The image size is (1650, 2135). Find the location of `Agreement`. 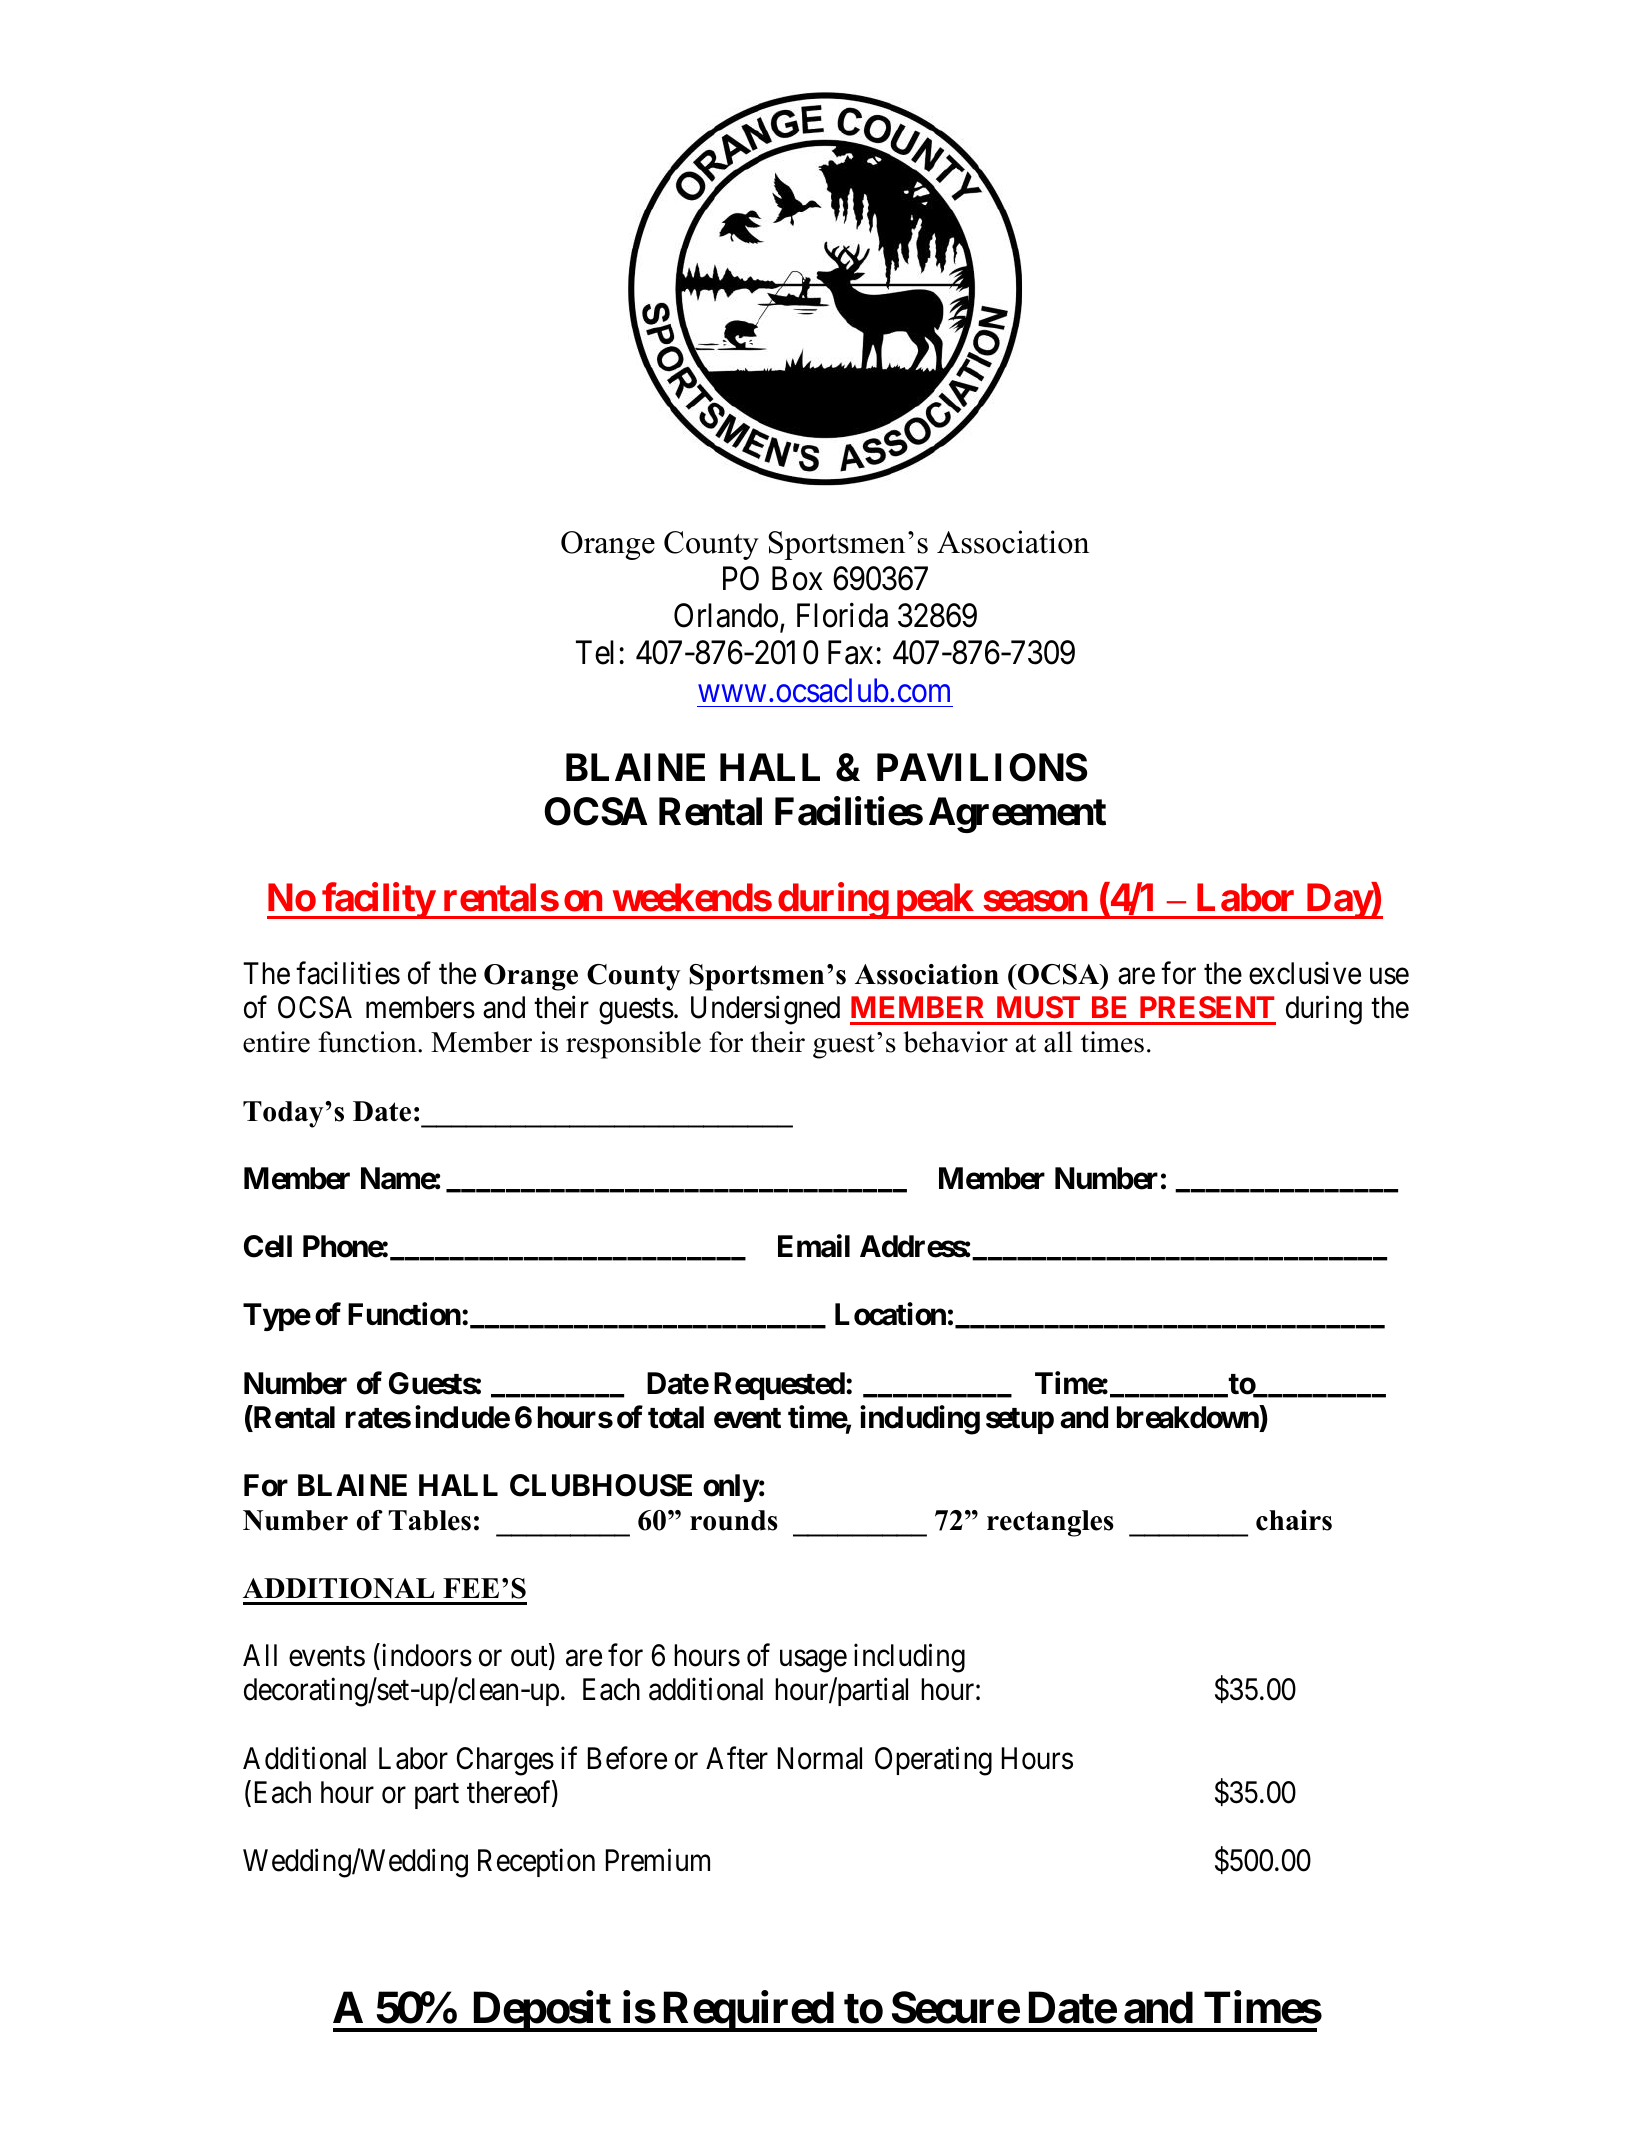

Agreement is located at coordinates (1017, 815).
